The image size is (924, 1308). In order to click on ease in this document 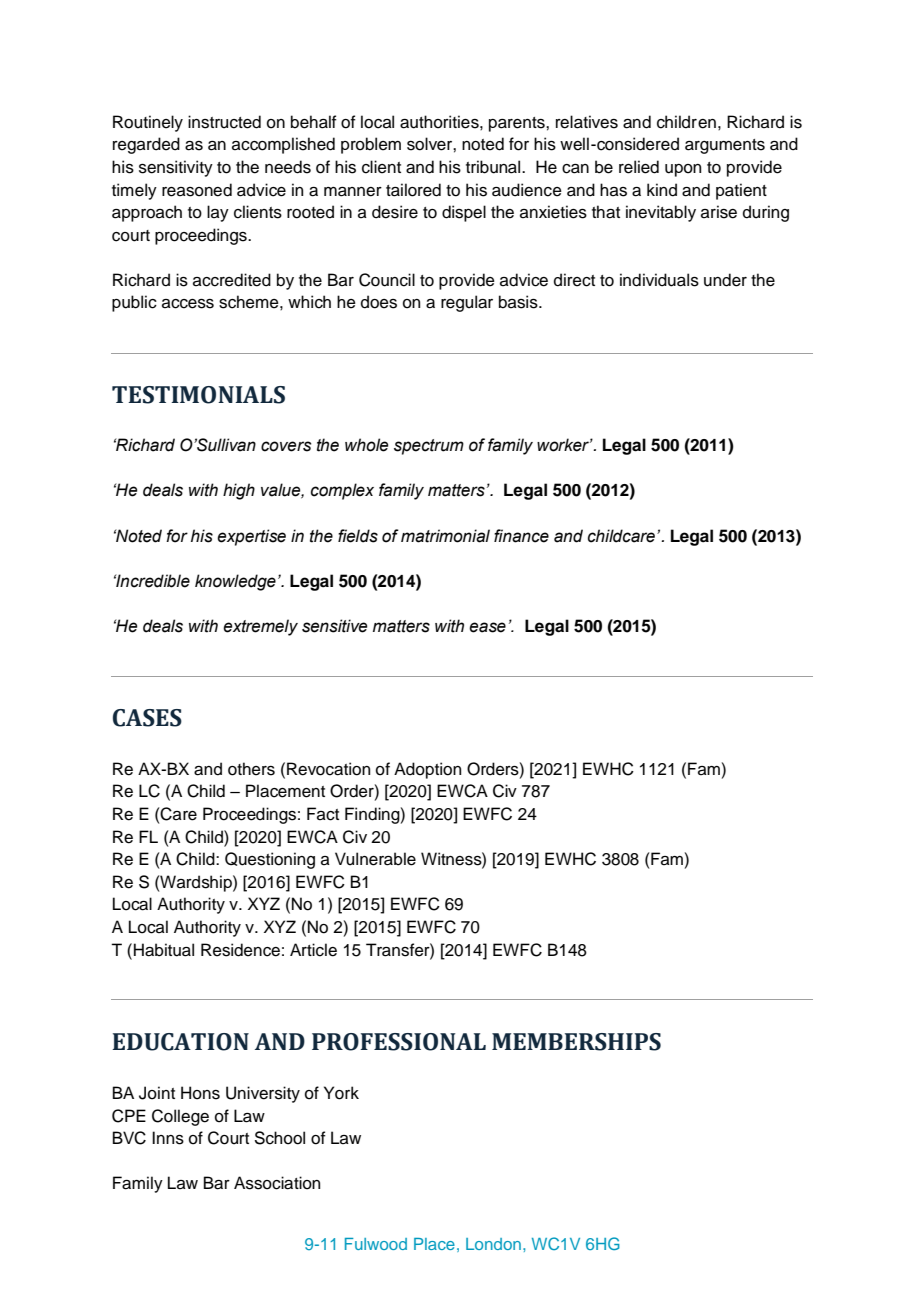, I will do `click(487, 627)`.
